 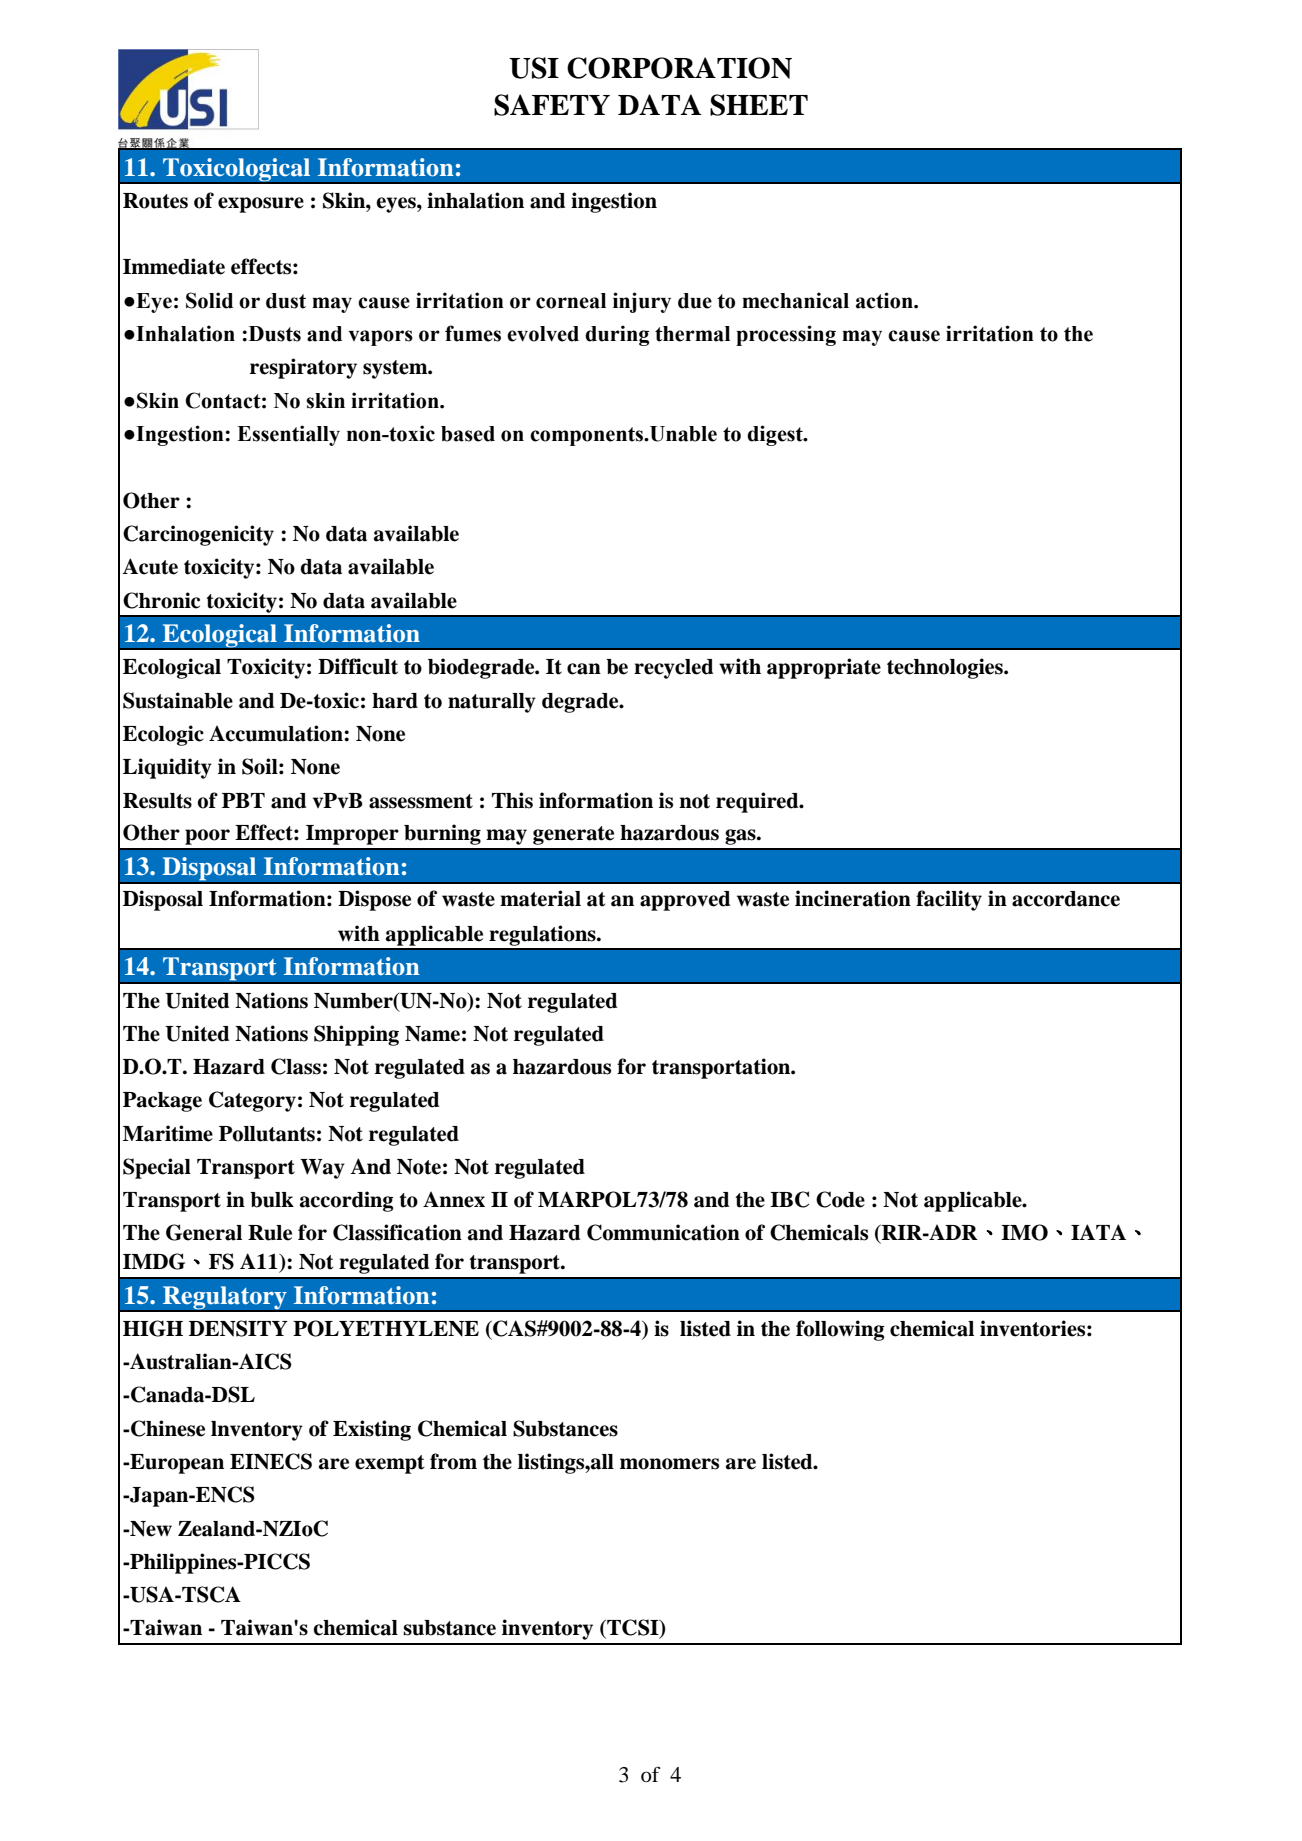 I want to click on SHEET, so click(x=759, y=105).
